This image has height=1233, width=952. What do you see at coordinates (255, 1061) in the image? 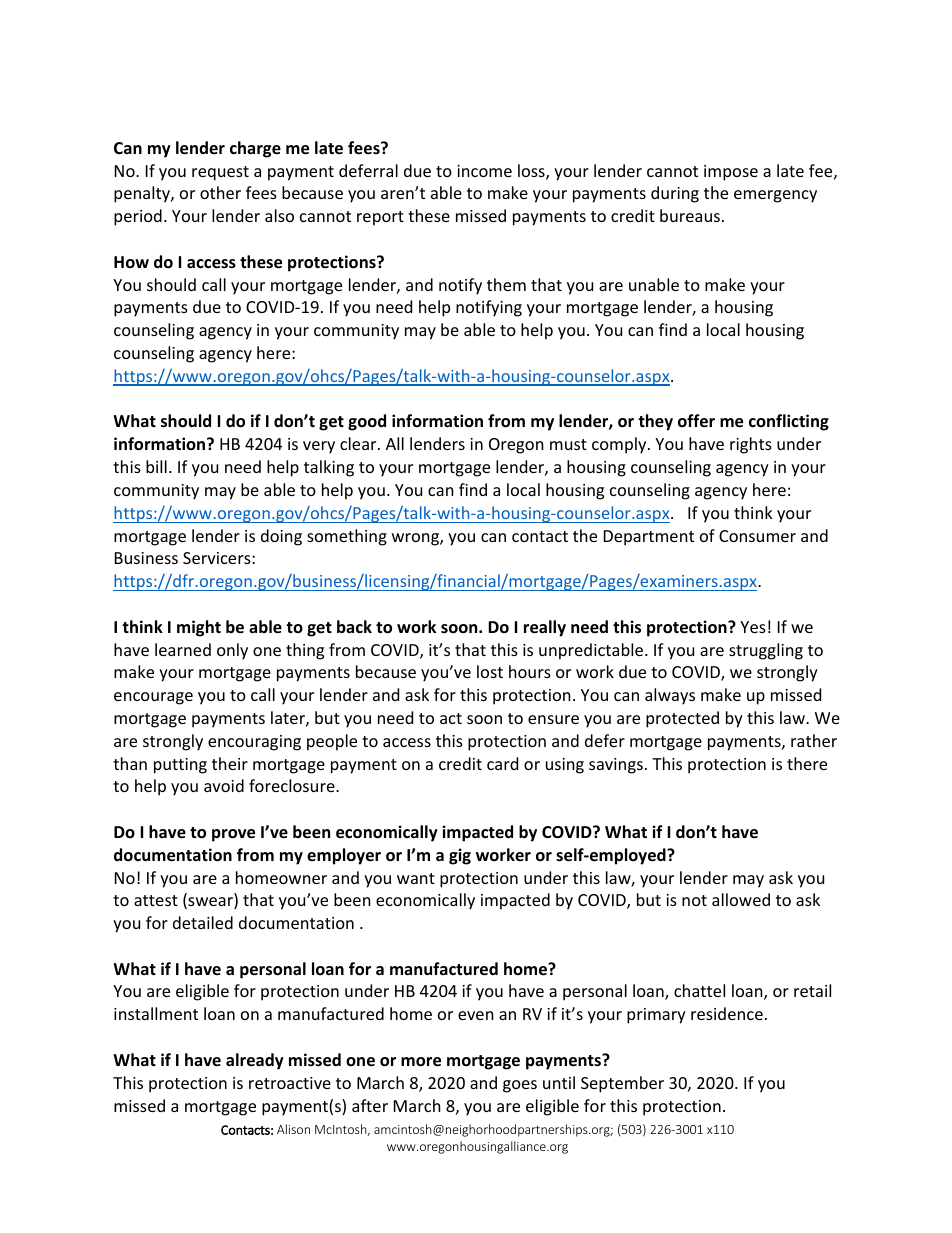
I see `already` at bounding box center [255, 1061].
